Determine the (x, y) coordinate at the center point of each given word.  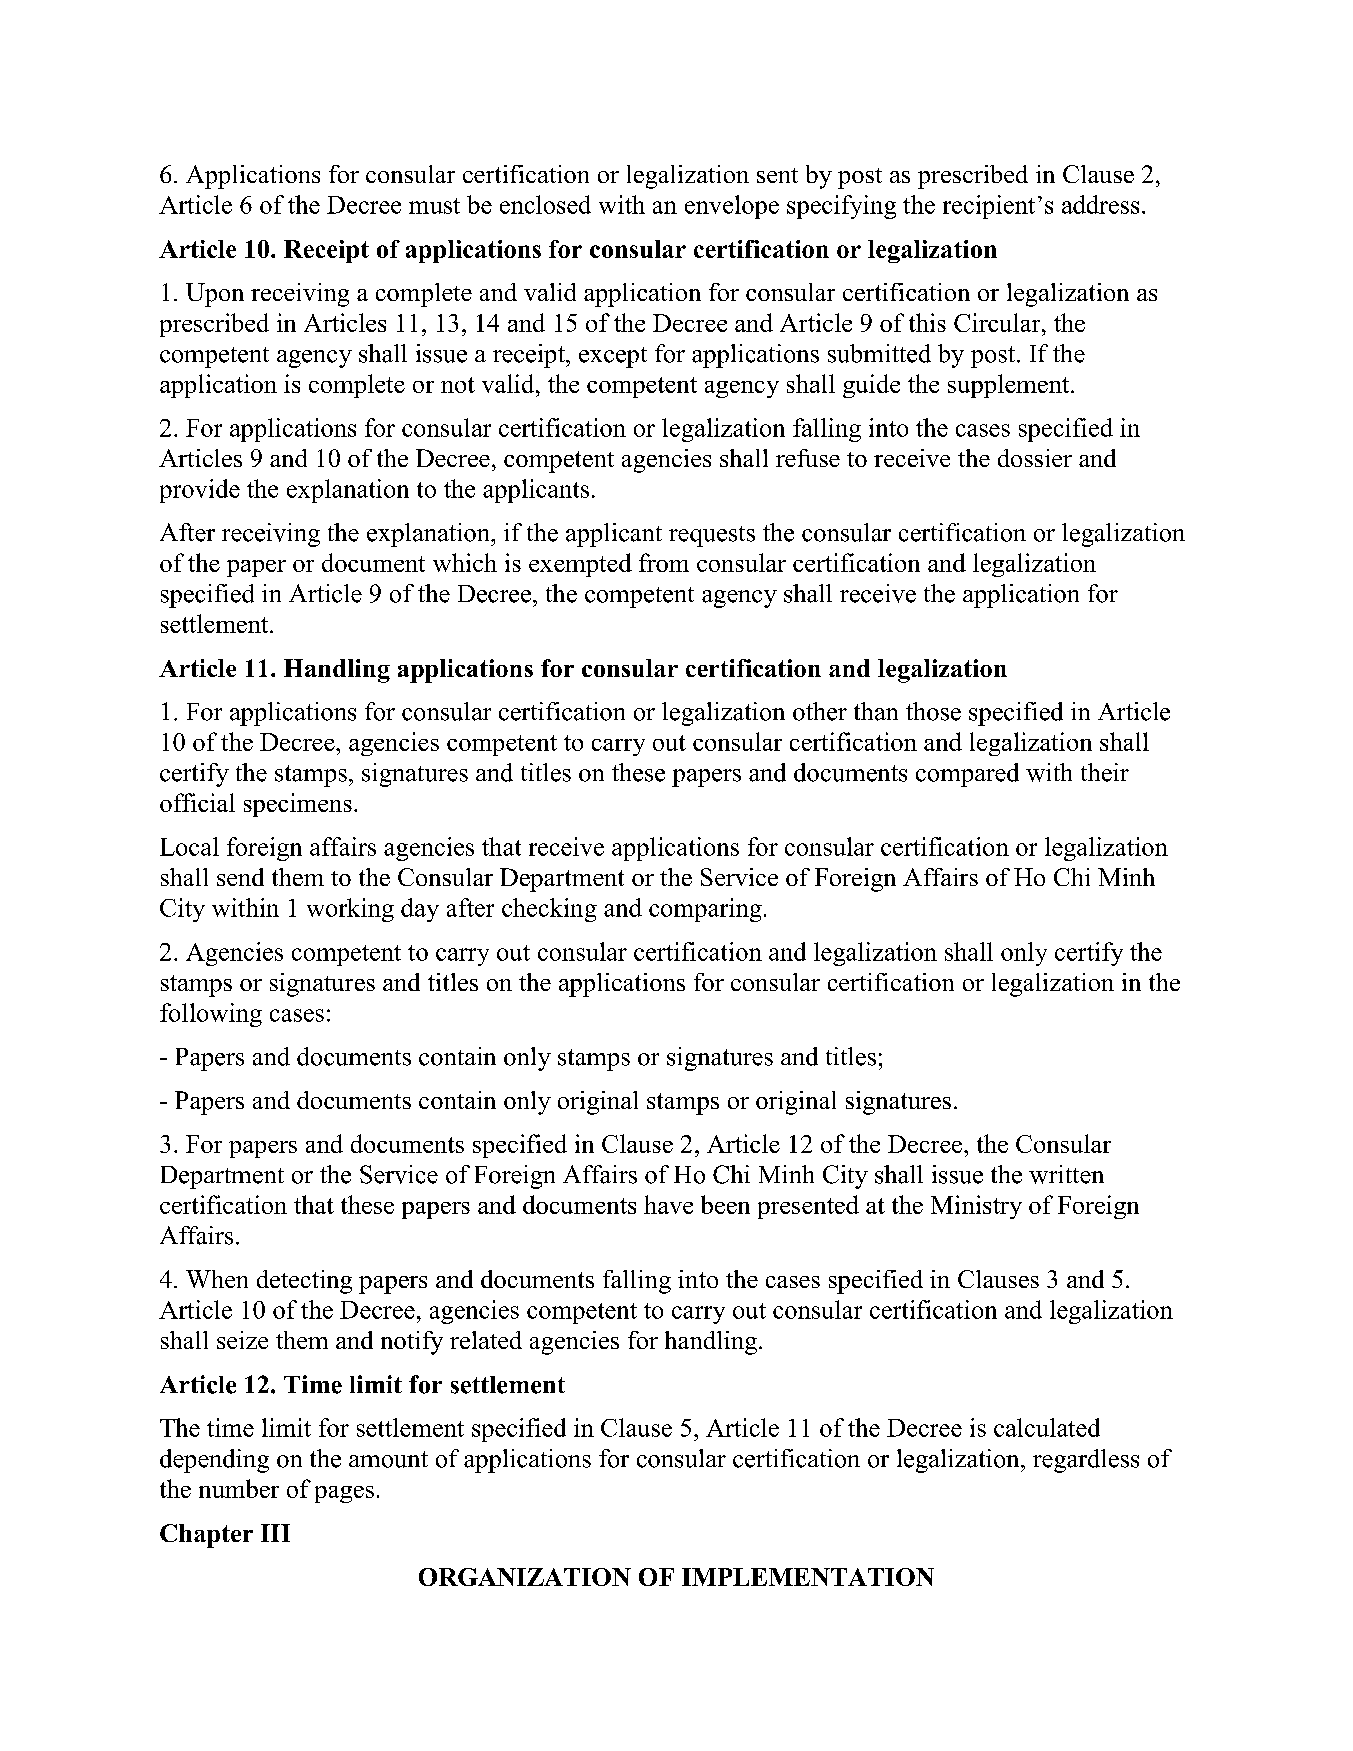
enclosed (545, 204)
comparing (705, 910)
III (275, 1533)
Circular (998, 322)
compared (967, 775)
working (350, 910)
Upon (215, 295)
